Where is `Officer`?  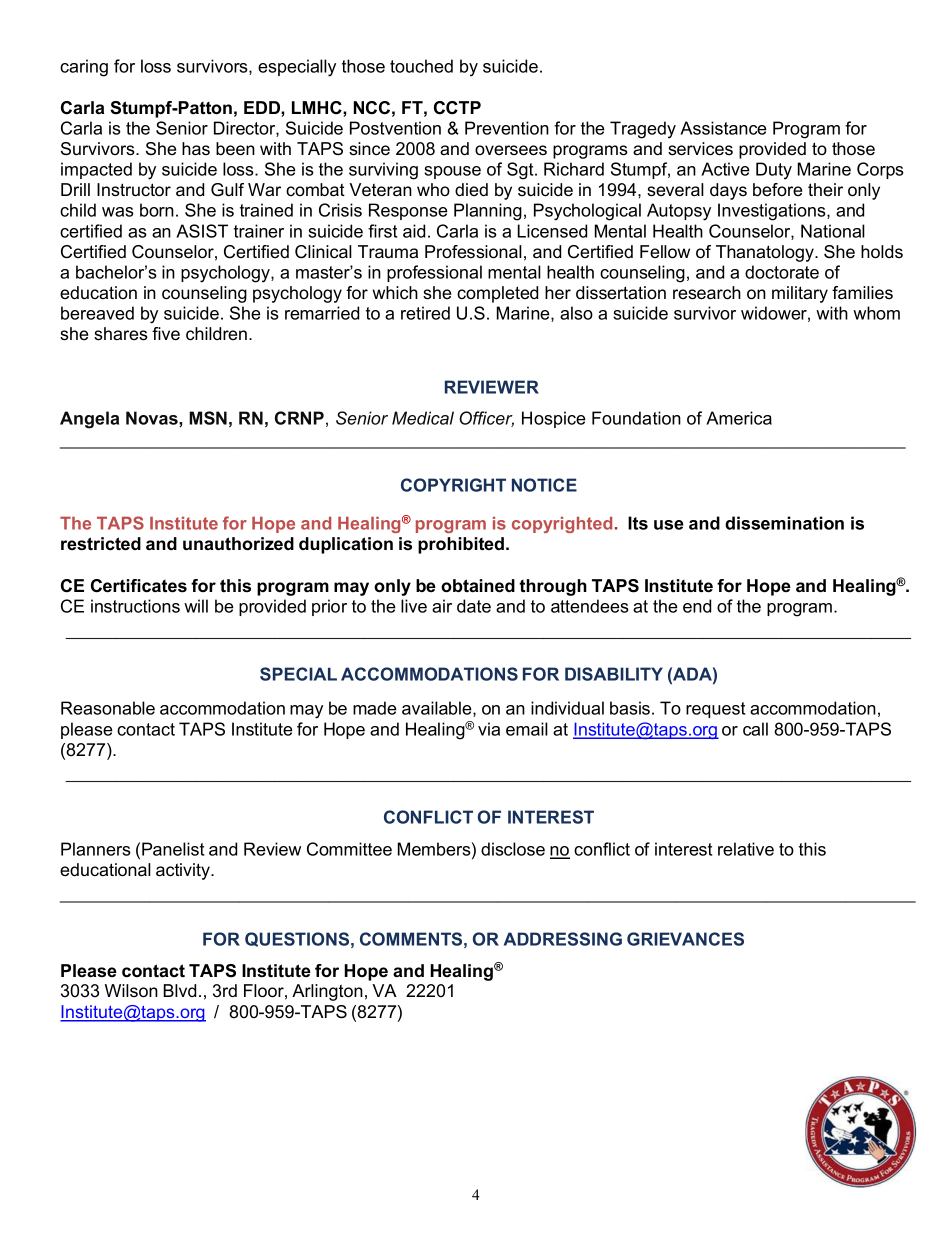
Officer is located at coordinates (486, 419).
